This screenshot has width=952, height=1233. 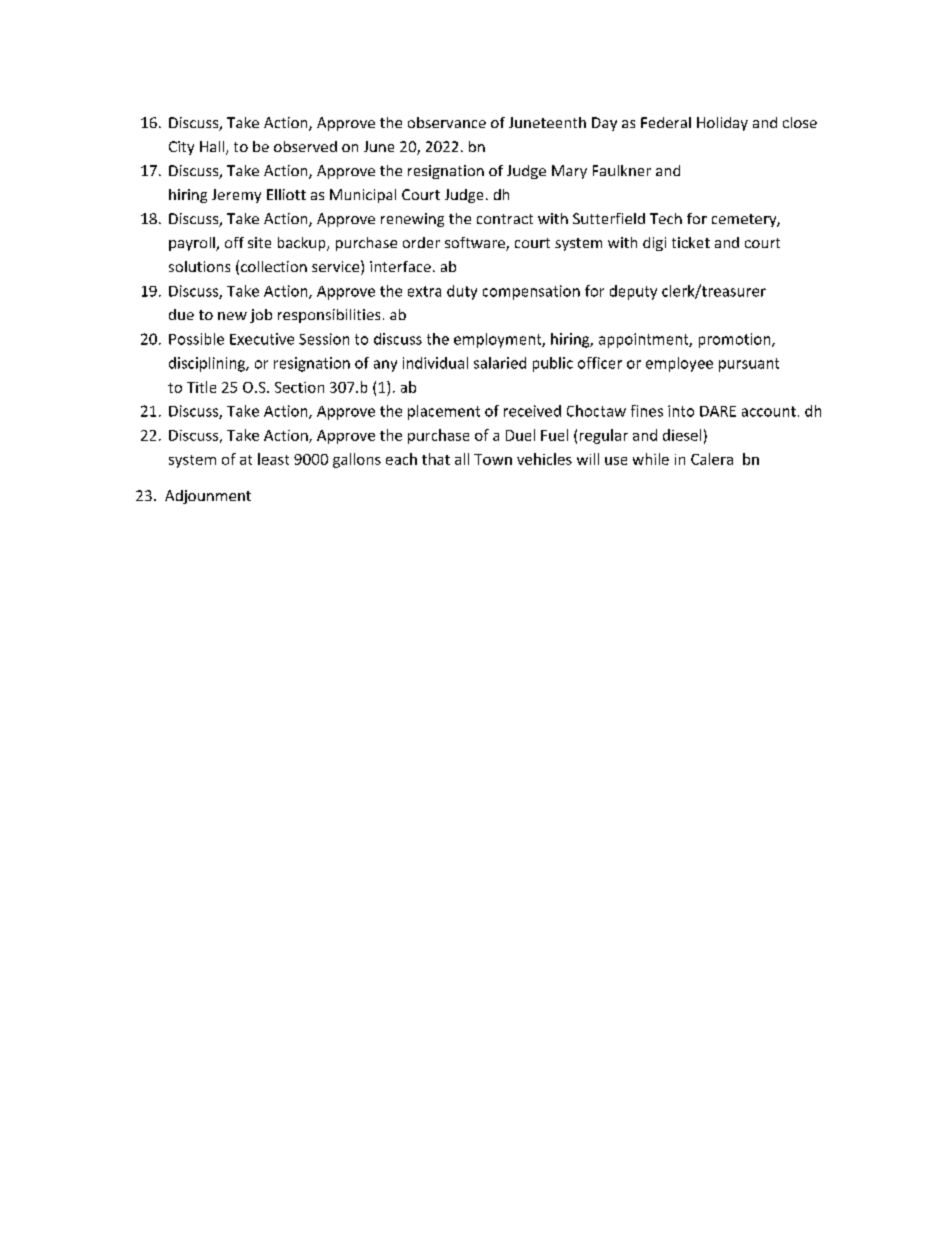 What do you see at coordinates (273, 459) in the screenshot?
I see `least` at bounding box center [273, 459].
